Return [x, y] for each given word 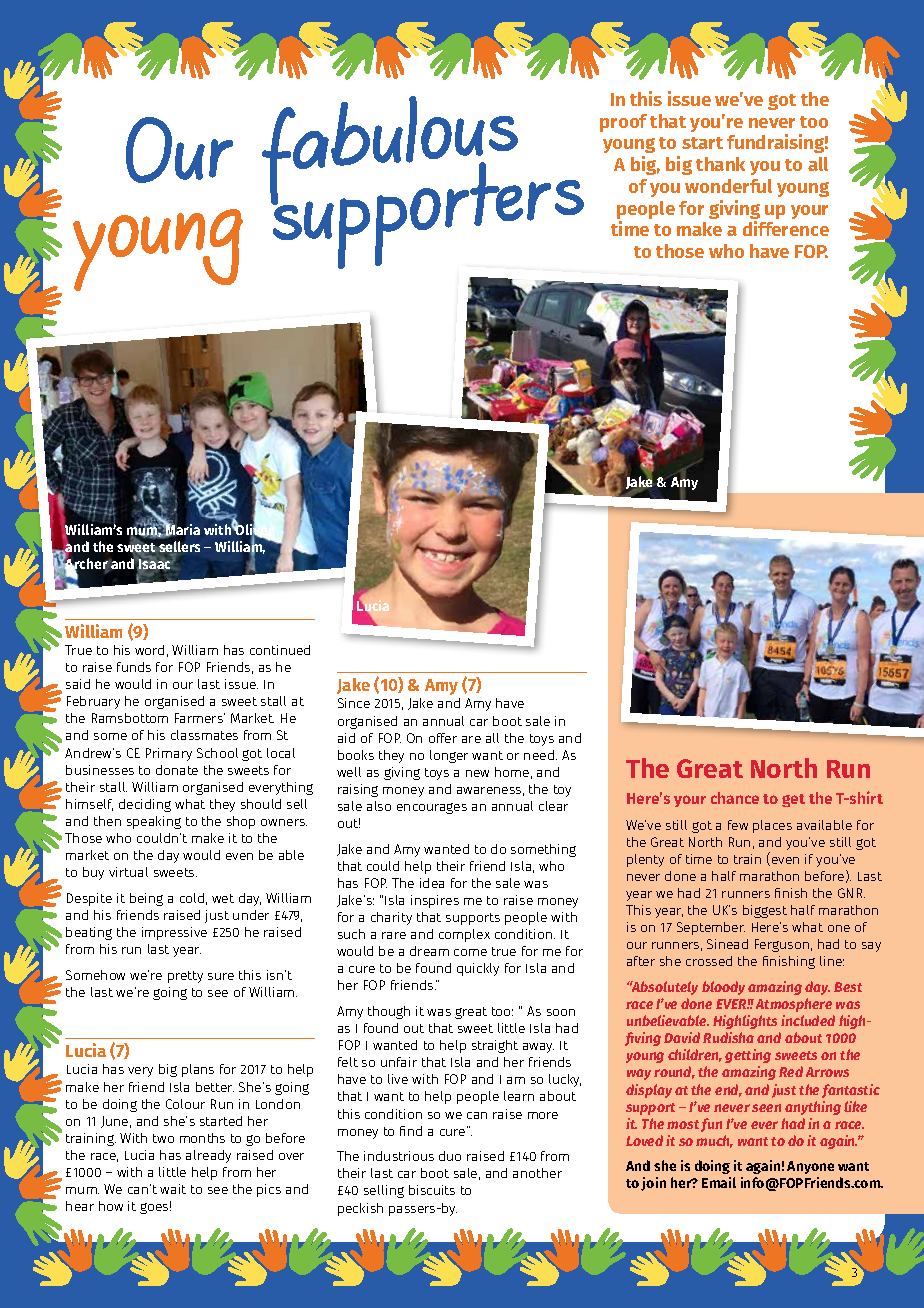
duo [450, 1156]
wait [173, 1189]
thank [720, 164]
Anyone [810, 1167]
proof [623, 123]
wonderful [728, 186]
